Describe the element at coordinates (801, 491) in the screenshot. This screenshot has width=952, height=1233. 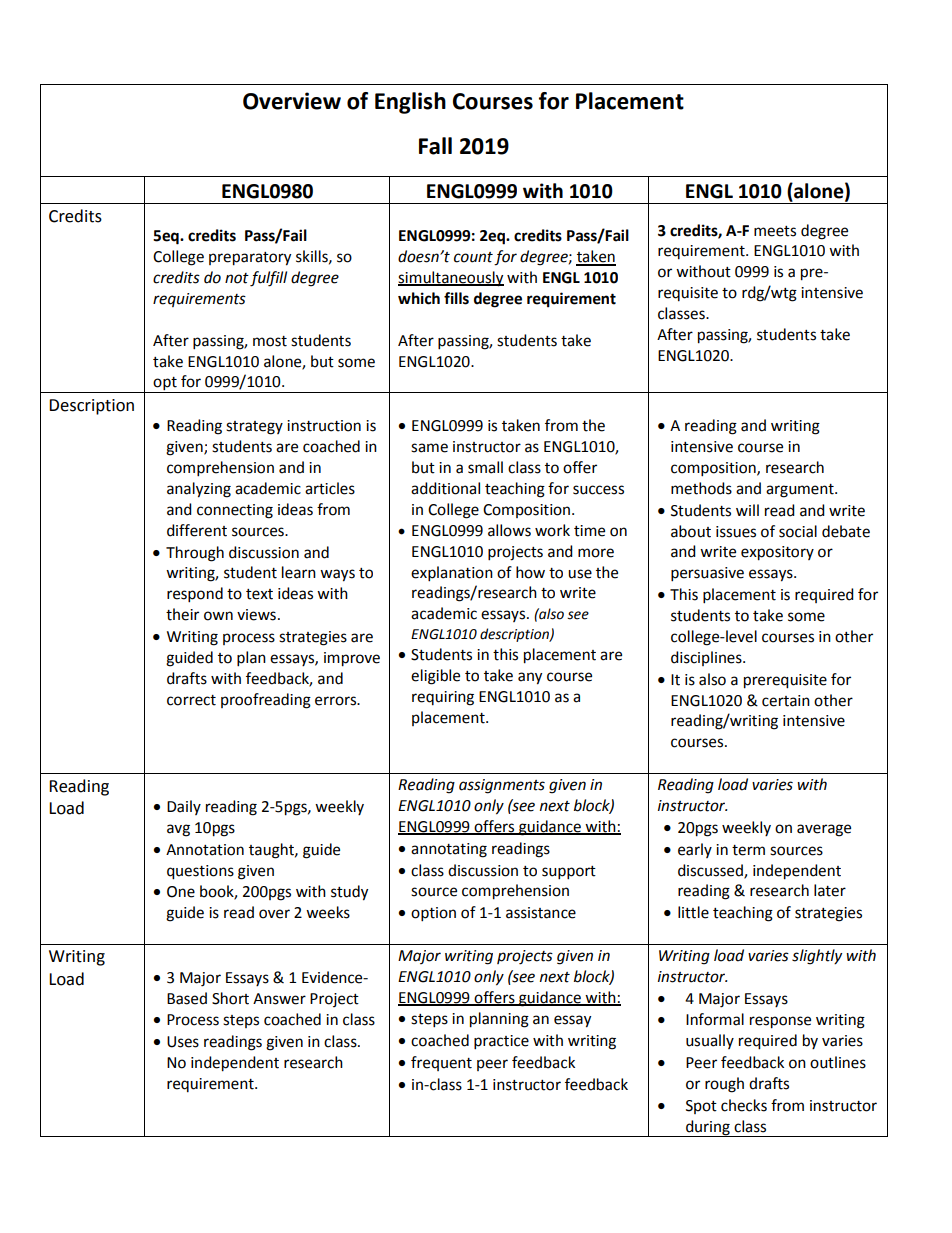
I see `argument` at that location.
